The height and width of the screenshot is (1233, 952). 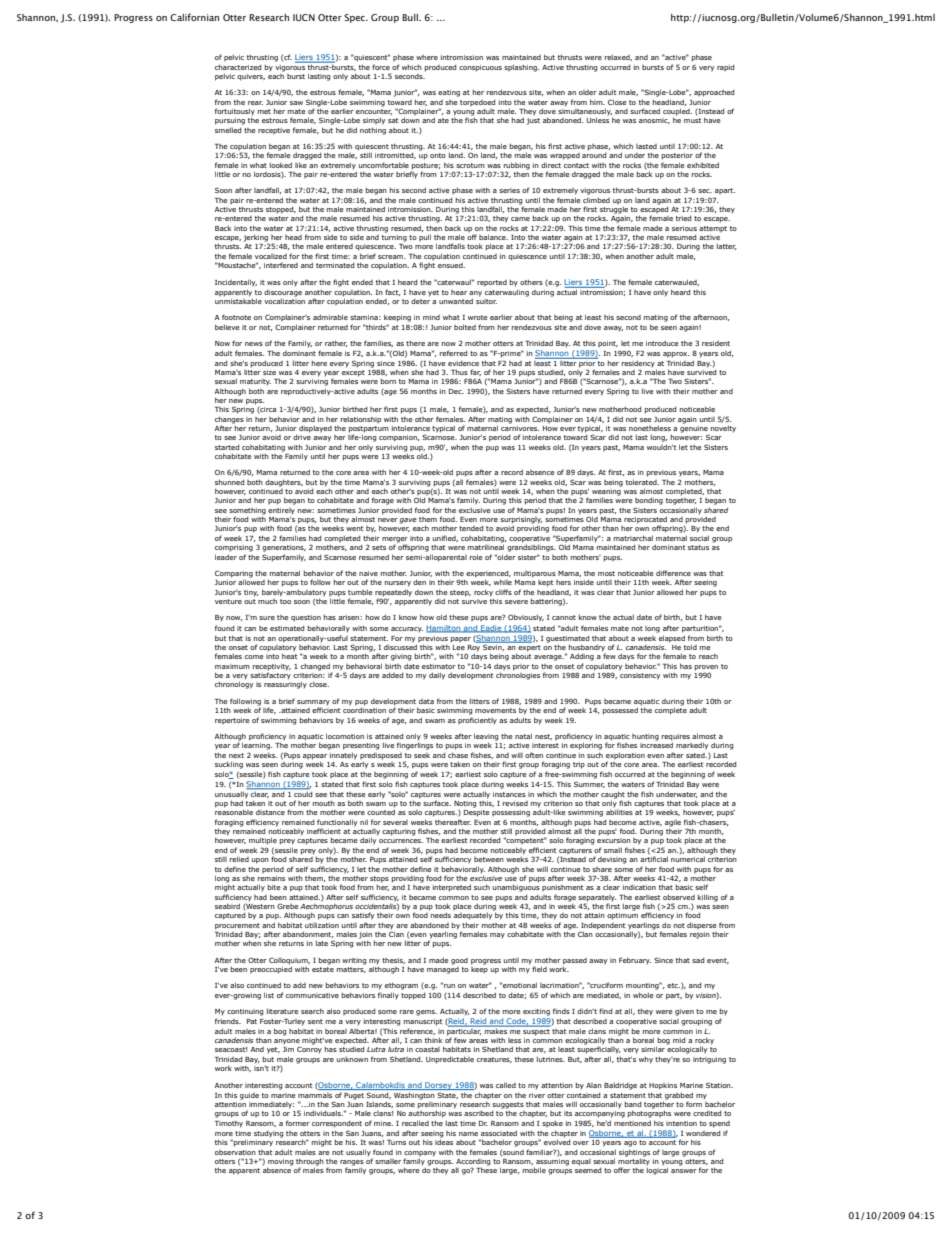 I want to click on bonding, so click(x=649, y=501).
